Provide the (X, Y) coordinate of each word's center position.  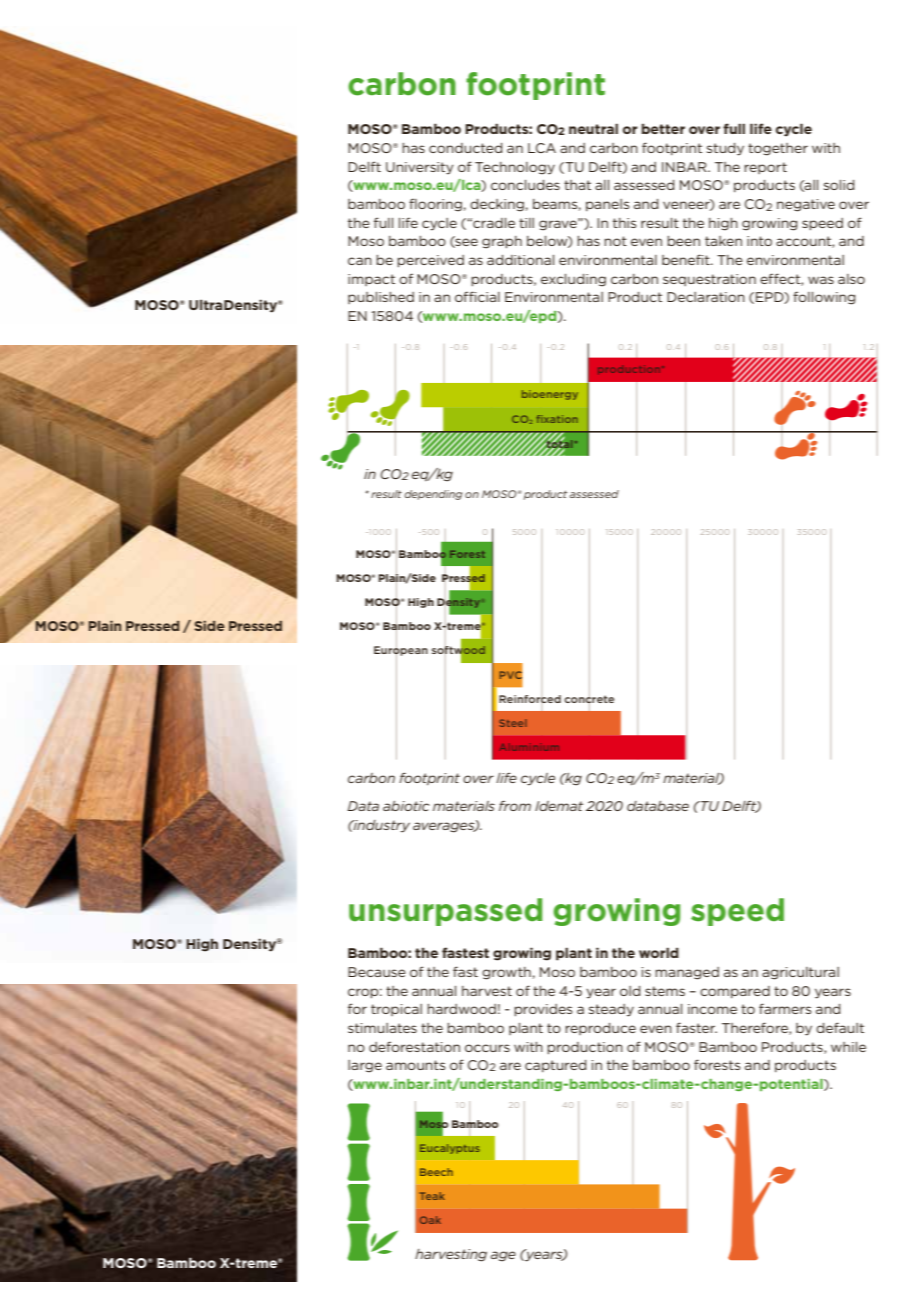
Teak (432, 1196)
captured (555, 1066)
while (848, 1047)
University (420, 168)
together (778, 149)
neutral (593, 128)
